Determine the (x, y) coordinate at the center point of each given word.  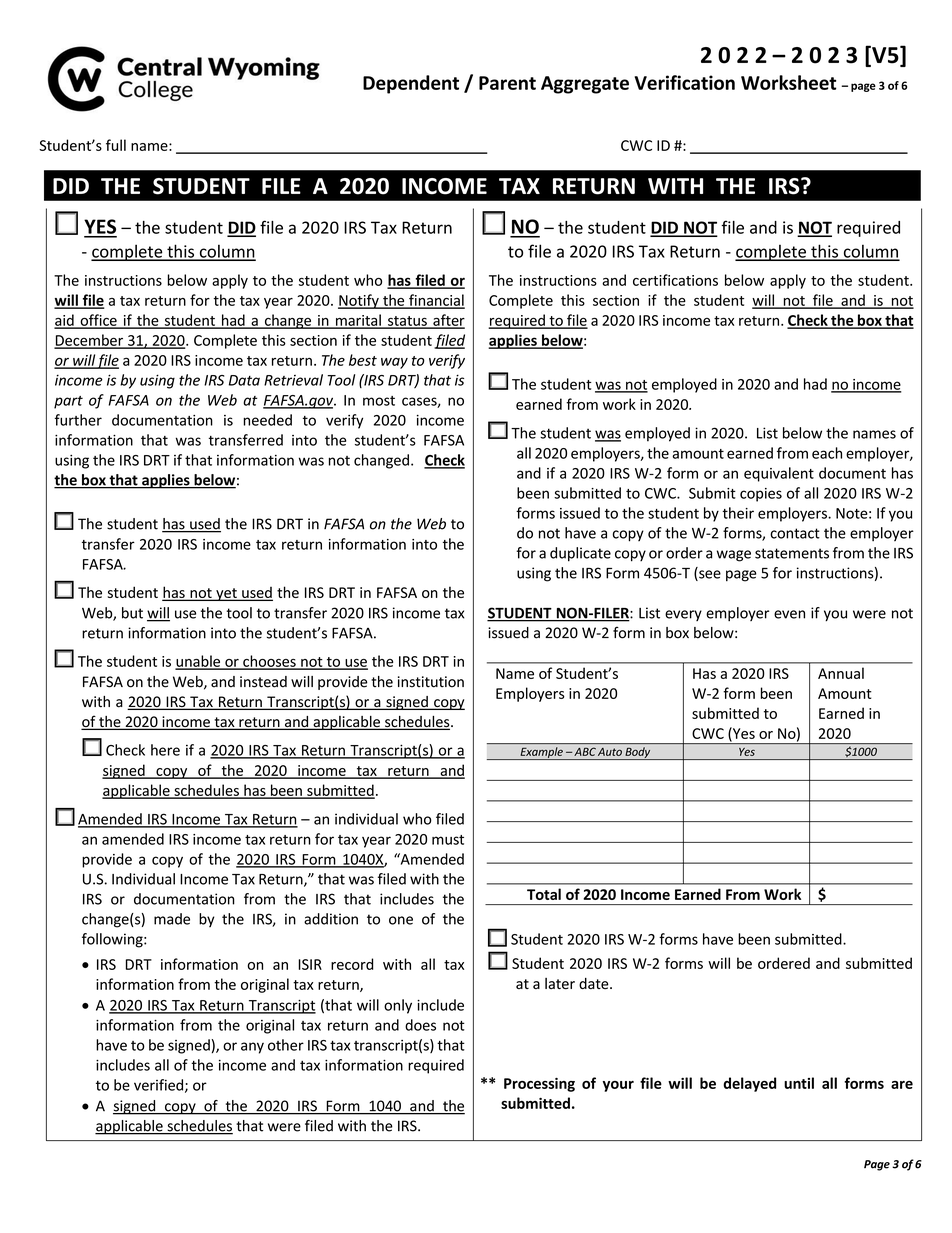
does (420, 1025)
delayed (749, 1084)
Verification (685, 82)
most (379, 401)
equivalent (779, 474)
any (252, 1048)
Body (638, 753)
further (78, 420)
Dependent (411, 84)
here (165, 750)
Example (541, 753)
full (116, 145)
